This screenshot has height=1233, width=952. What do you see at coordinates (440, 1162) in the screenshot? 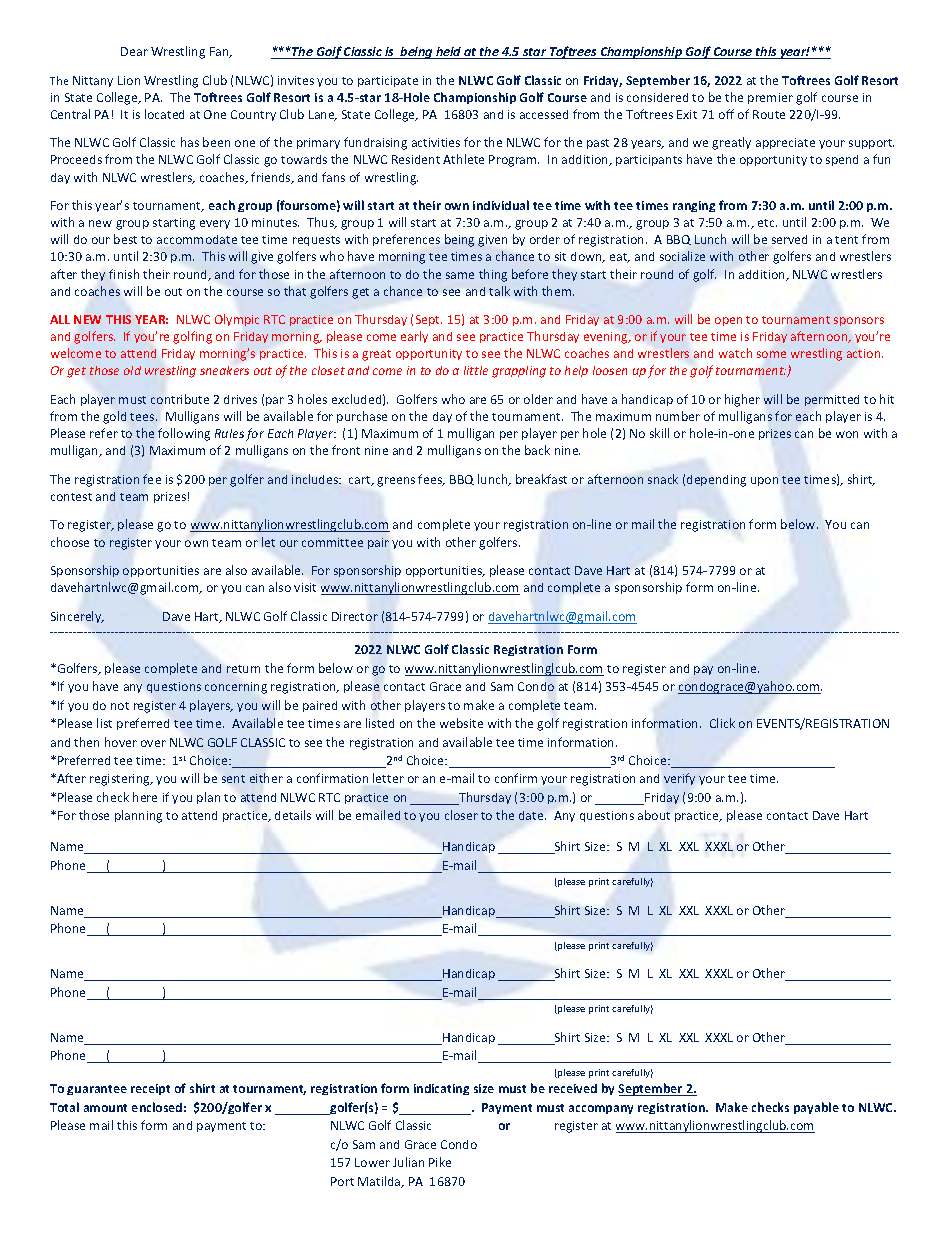
I see `Pike` at bounding box center [440, 1162].
